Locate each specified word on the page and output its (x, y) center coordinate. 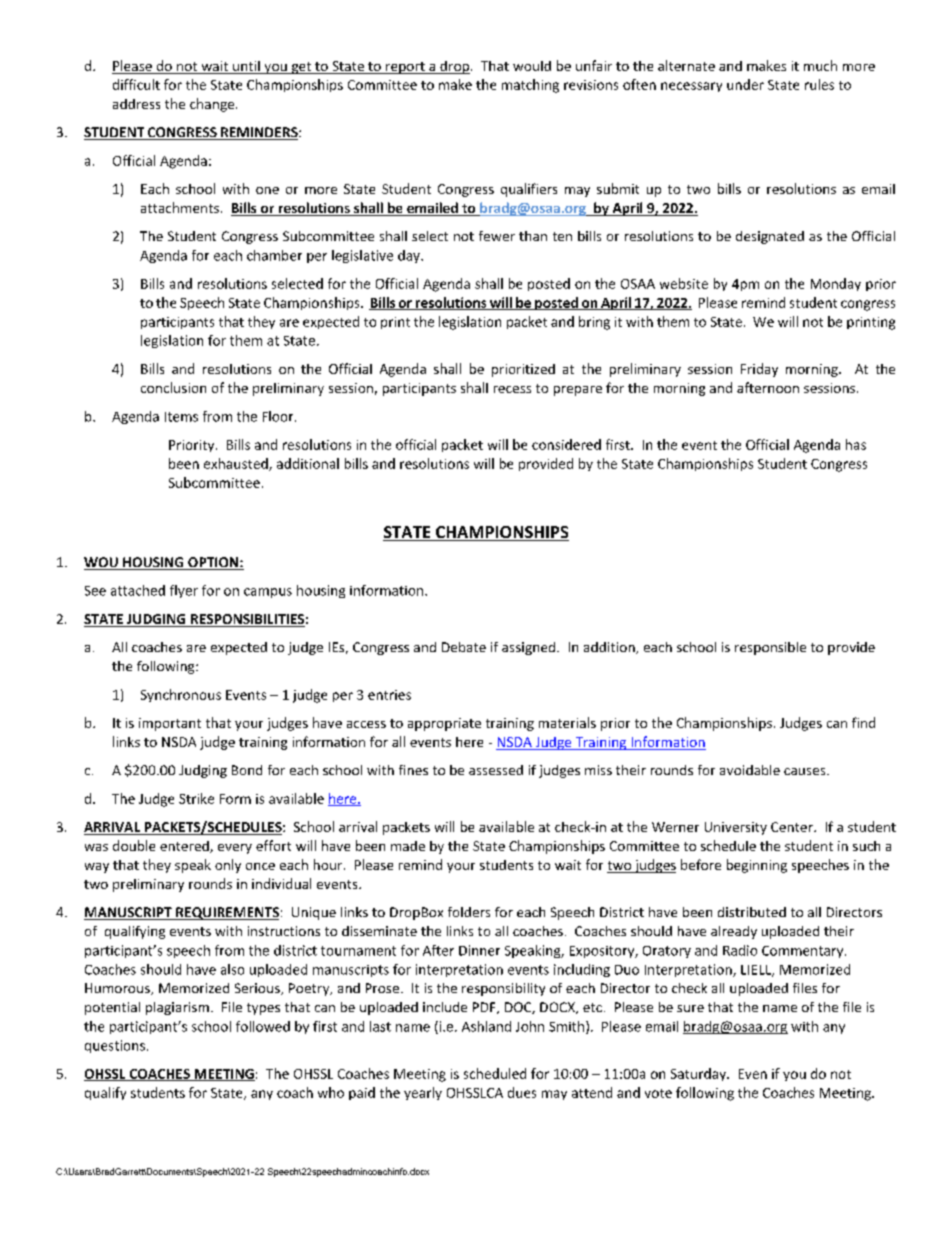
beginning (757, 866)
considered (566, 444)
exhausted (237, 464)
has (856, 444)
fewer (497, 236)
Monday (836, 284)
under (745, 84)
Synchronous (181, 695)
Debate (464, 647)
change (213, 105)
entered (185, 847)
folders (469, 912)
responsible (770, 648)
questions (115, 1046)
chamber (274, 255)
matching (530, 86)
